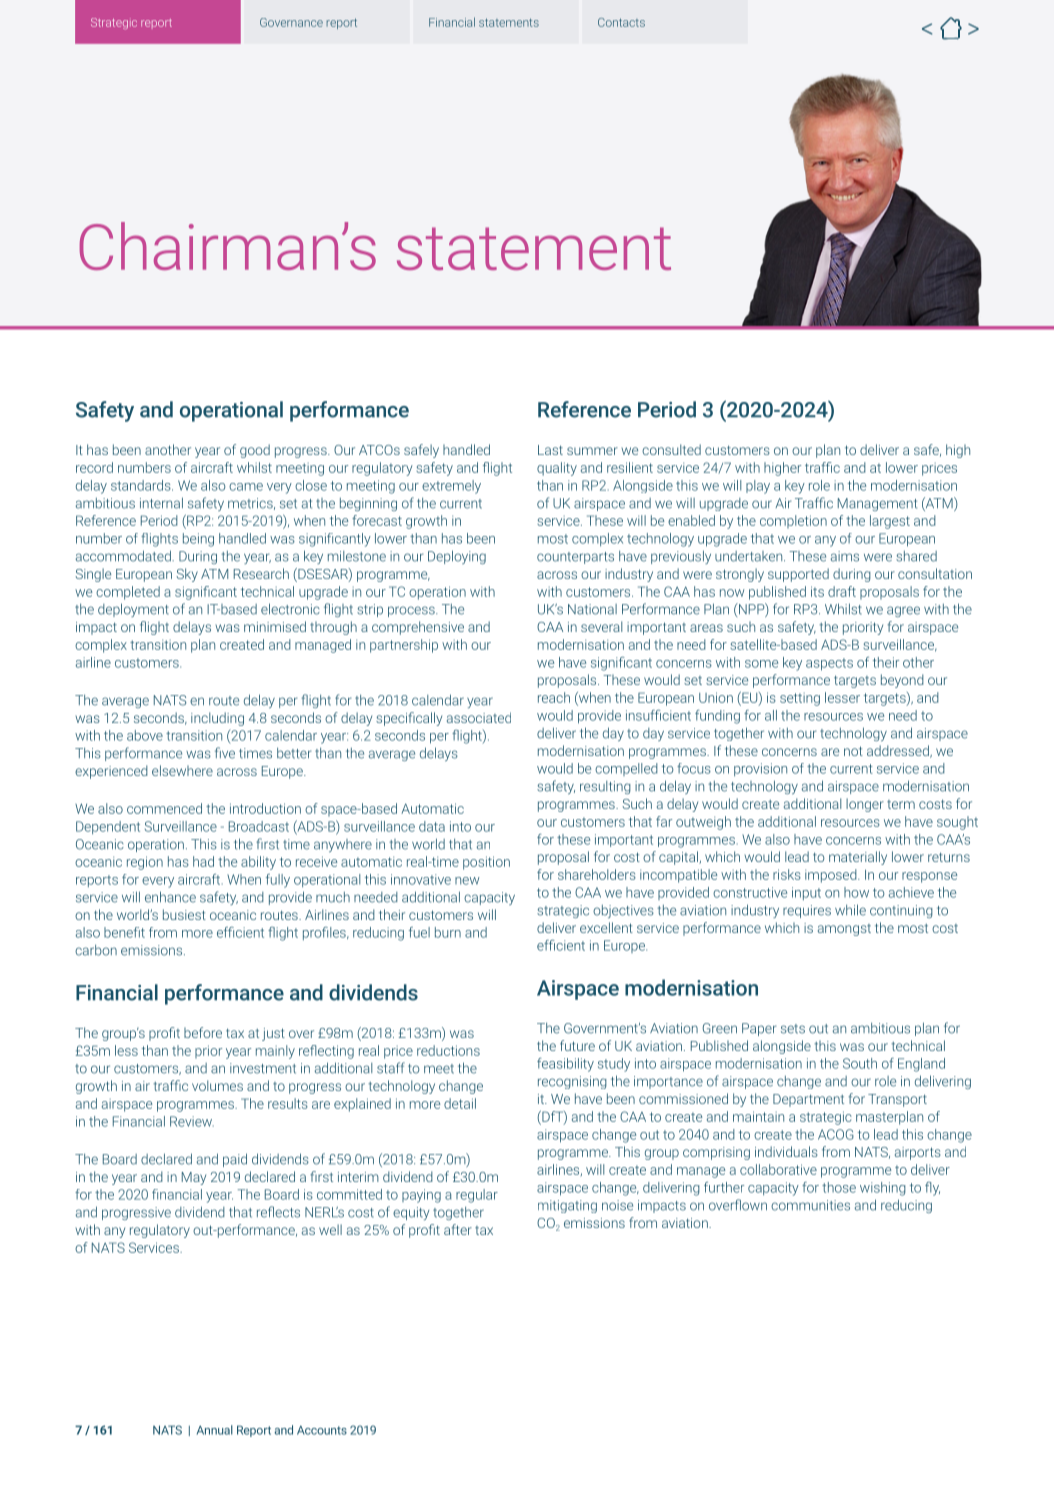 The width and height of the page is (1054, 1490). Describe the element at coordinates (203, 861) in the page. I see `had` at that location.
